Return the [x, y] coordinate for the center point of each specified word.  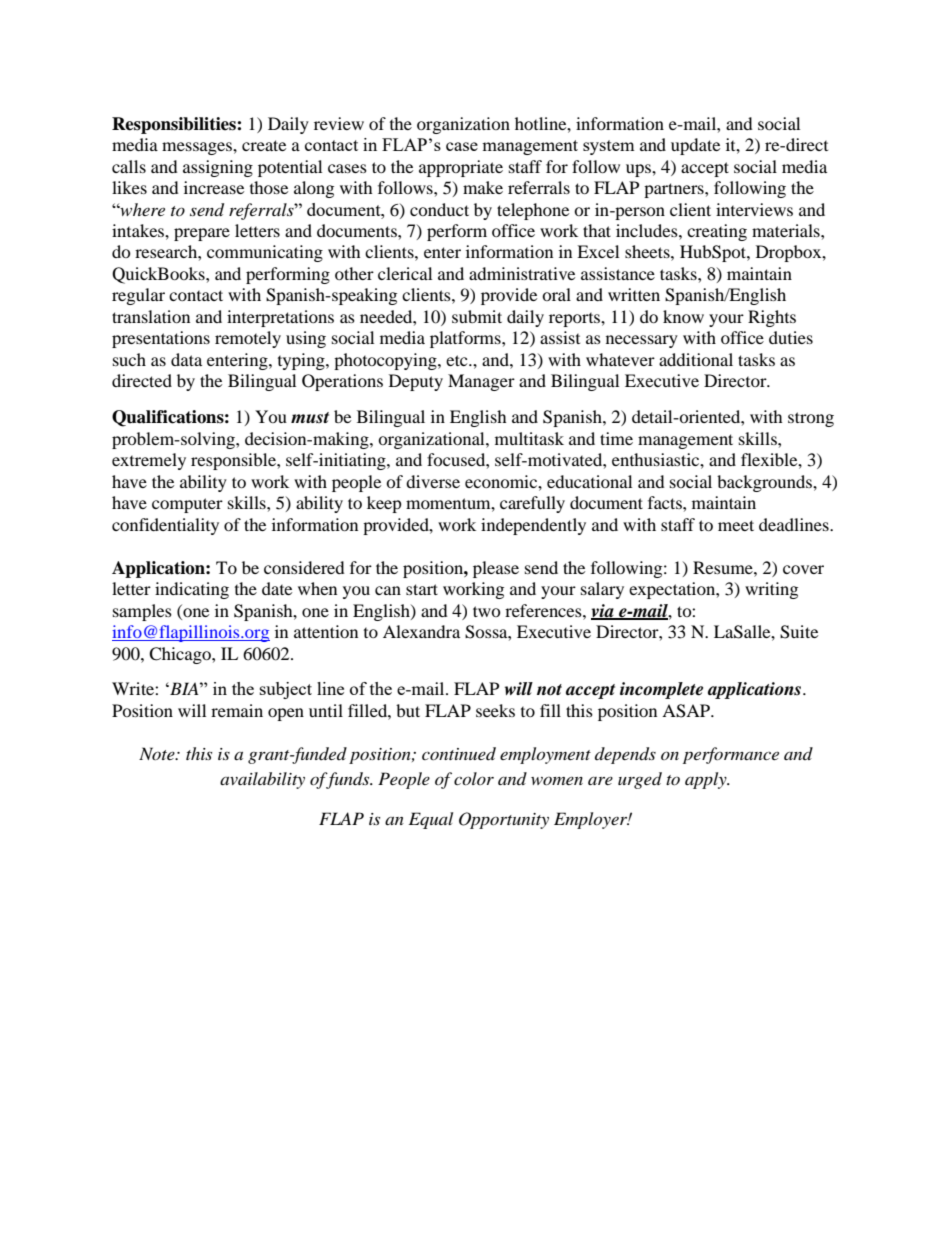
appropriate [461, 168]
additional [696, 359]
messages [198, 148]
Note [158, 753]
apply [707, 780]
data [186, 359]
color [474, 778]
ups [639, 170]
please [496, 569]
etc [458, 360]
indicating [192, 590]
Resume [724, 567]
